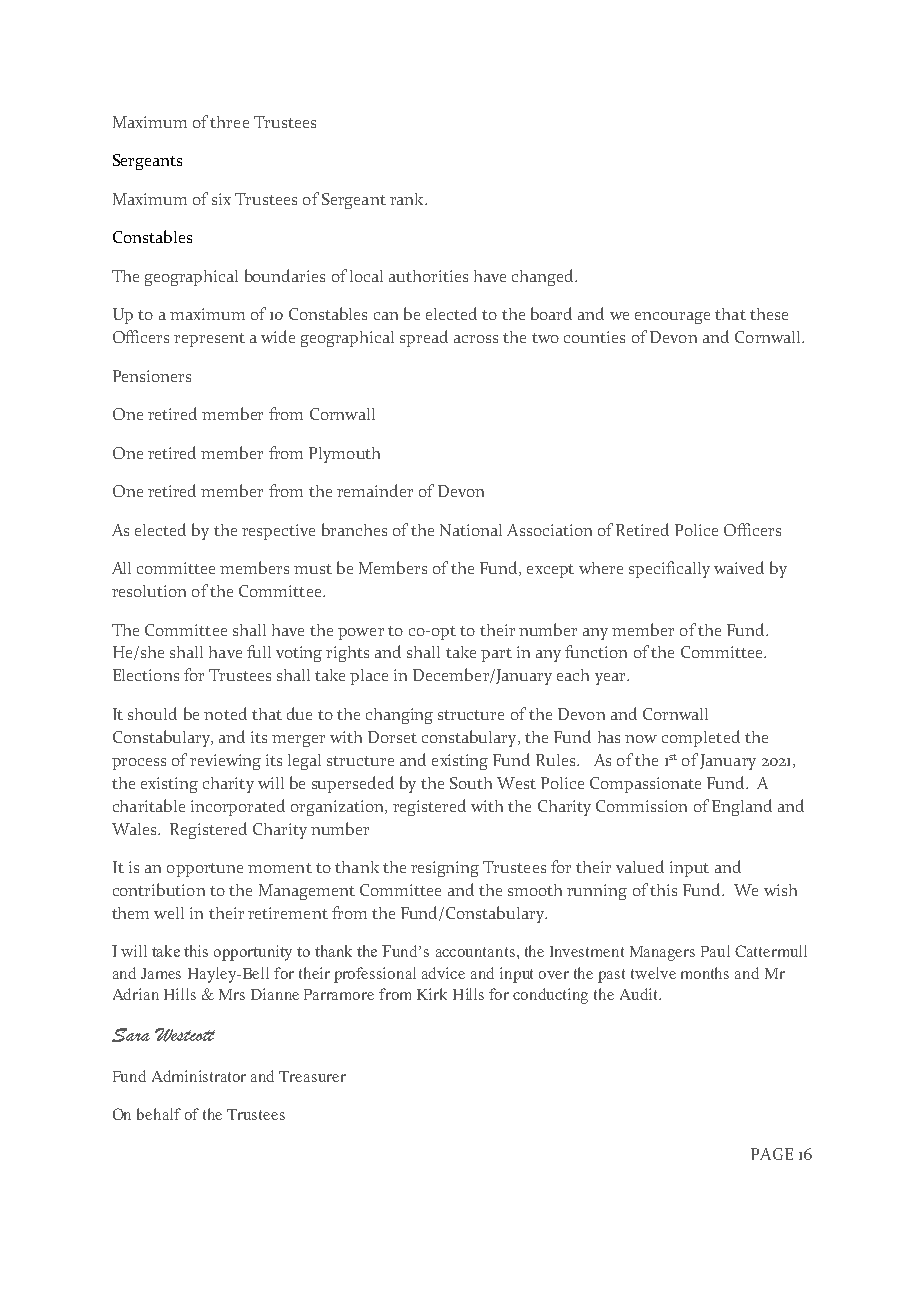 The width and height of the image is (924, 1307). Describe the element at coordinates (669, 569) in the image. I see `specifically` at that location.
